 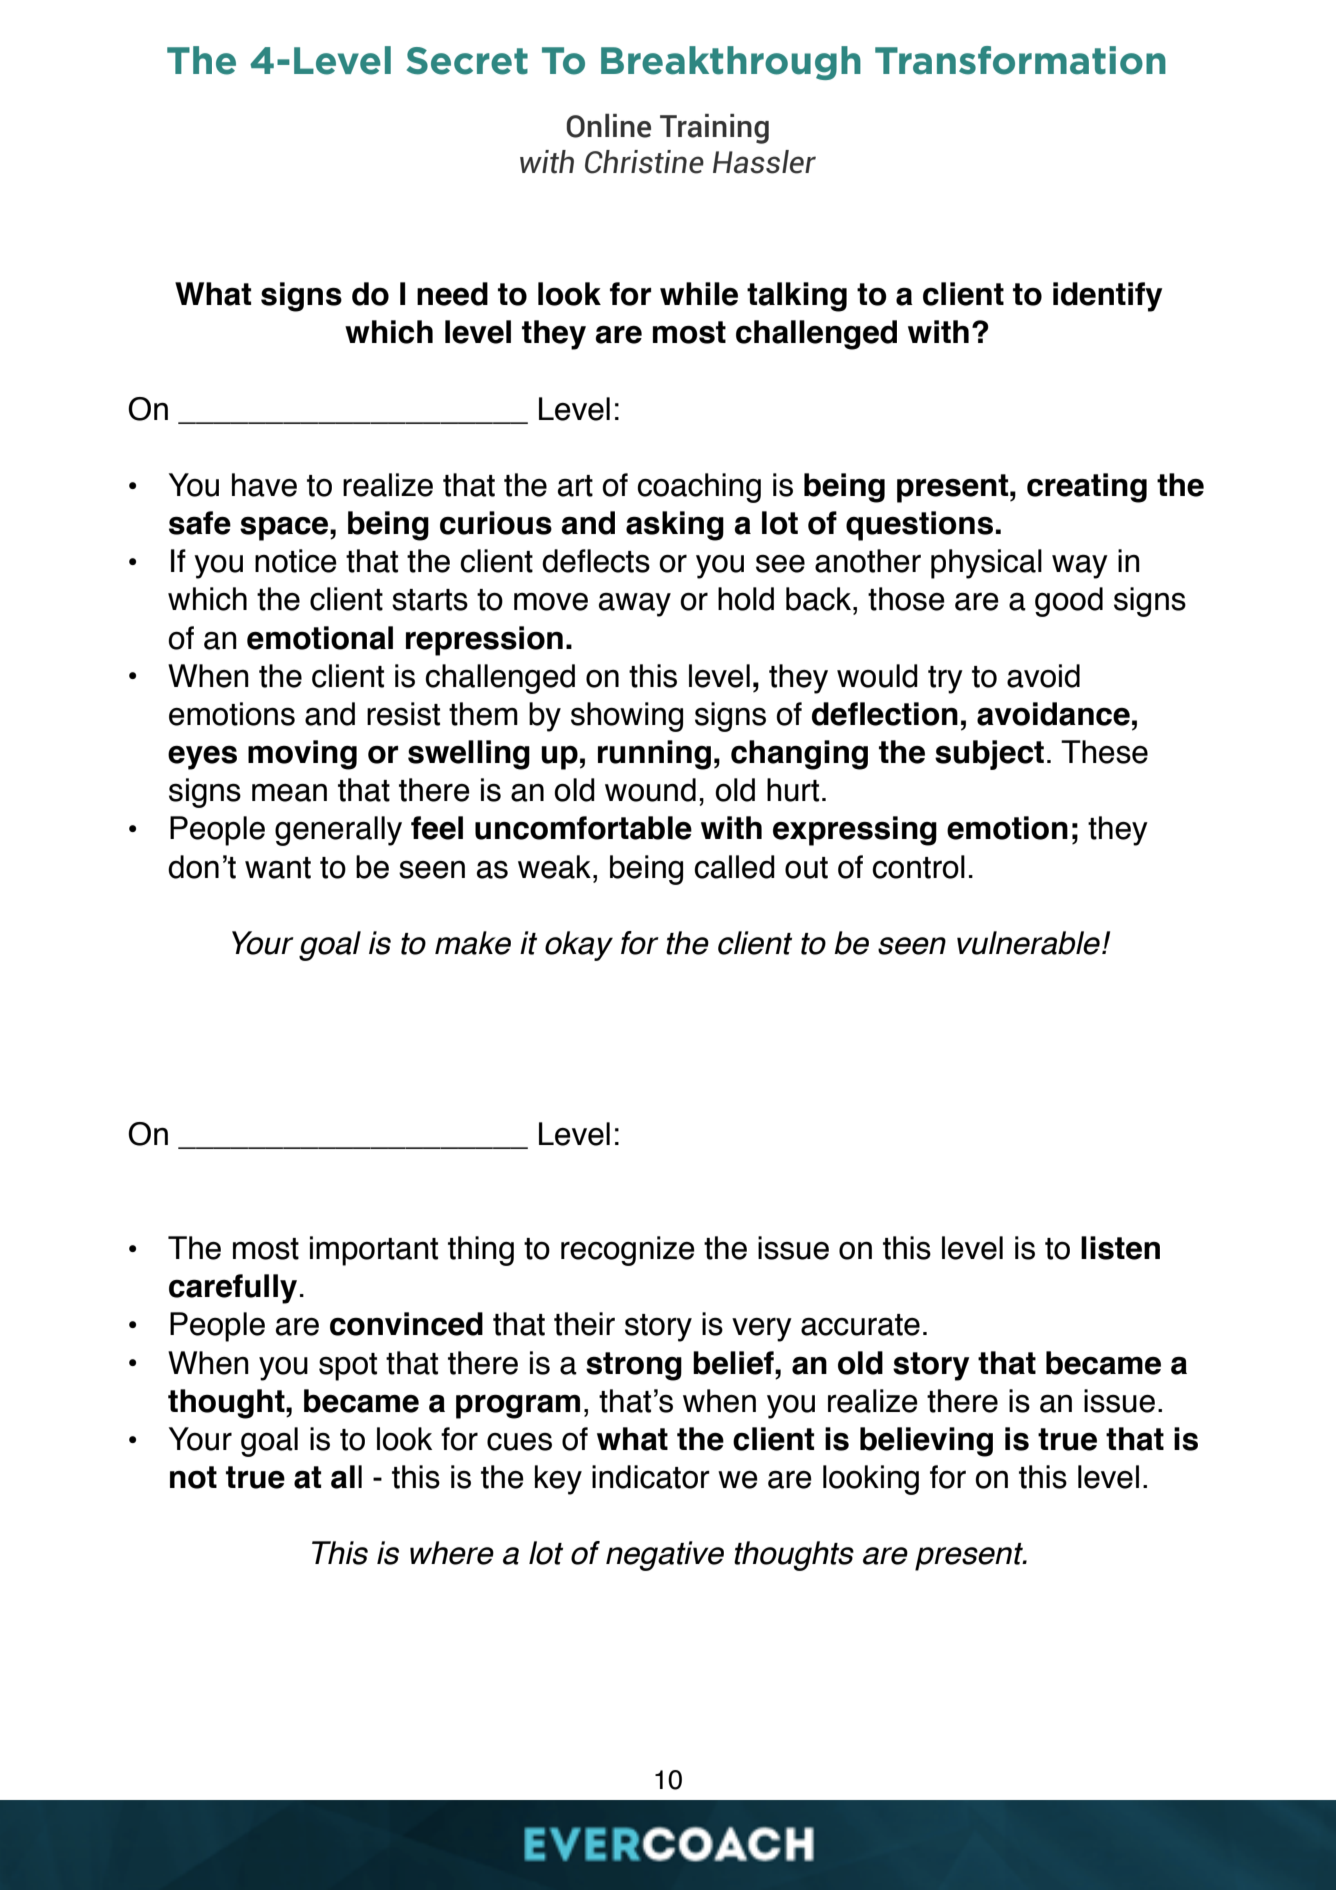 I want to click on where, so click(x=452, y=1553).
